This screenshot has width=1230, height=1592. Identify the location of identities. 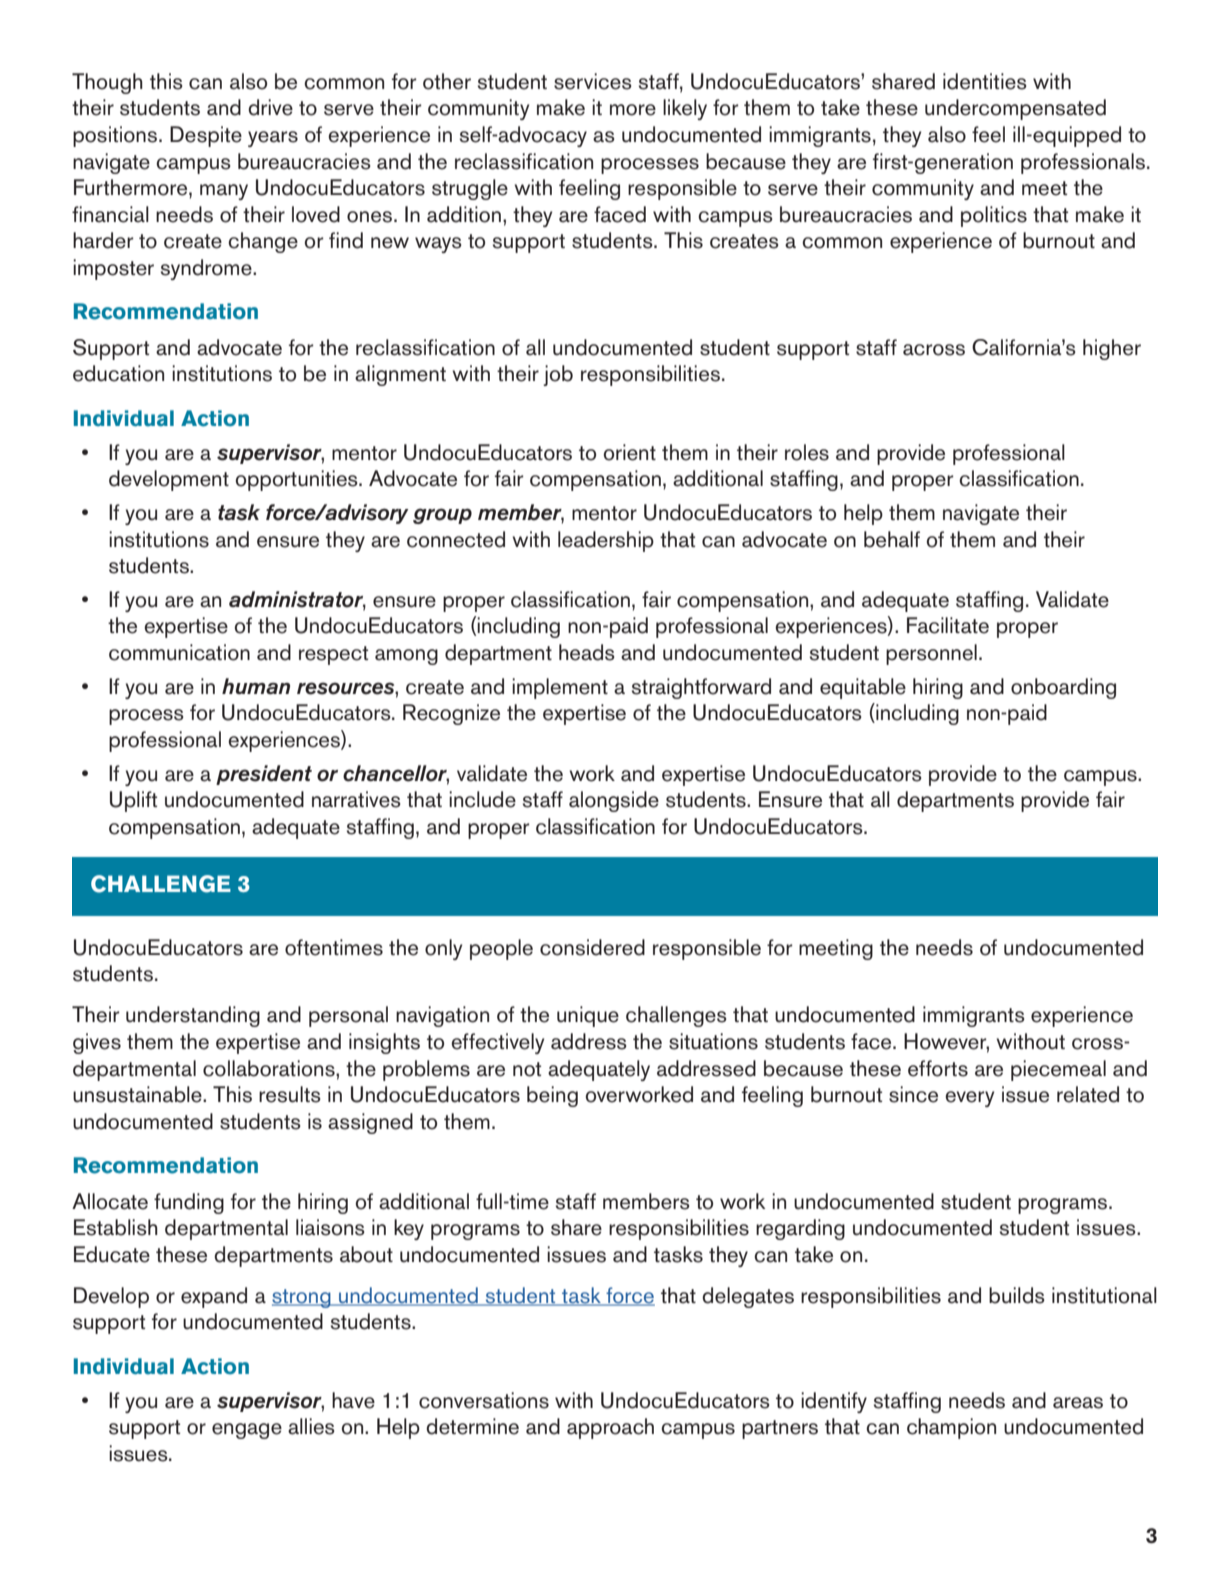
(985, 81).
